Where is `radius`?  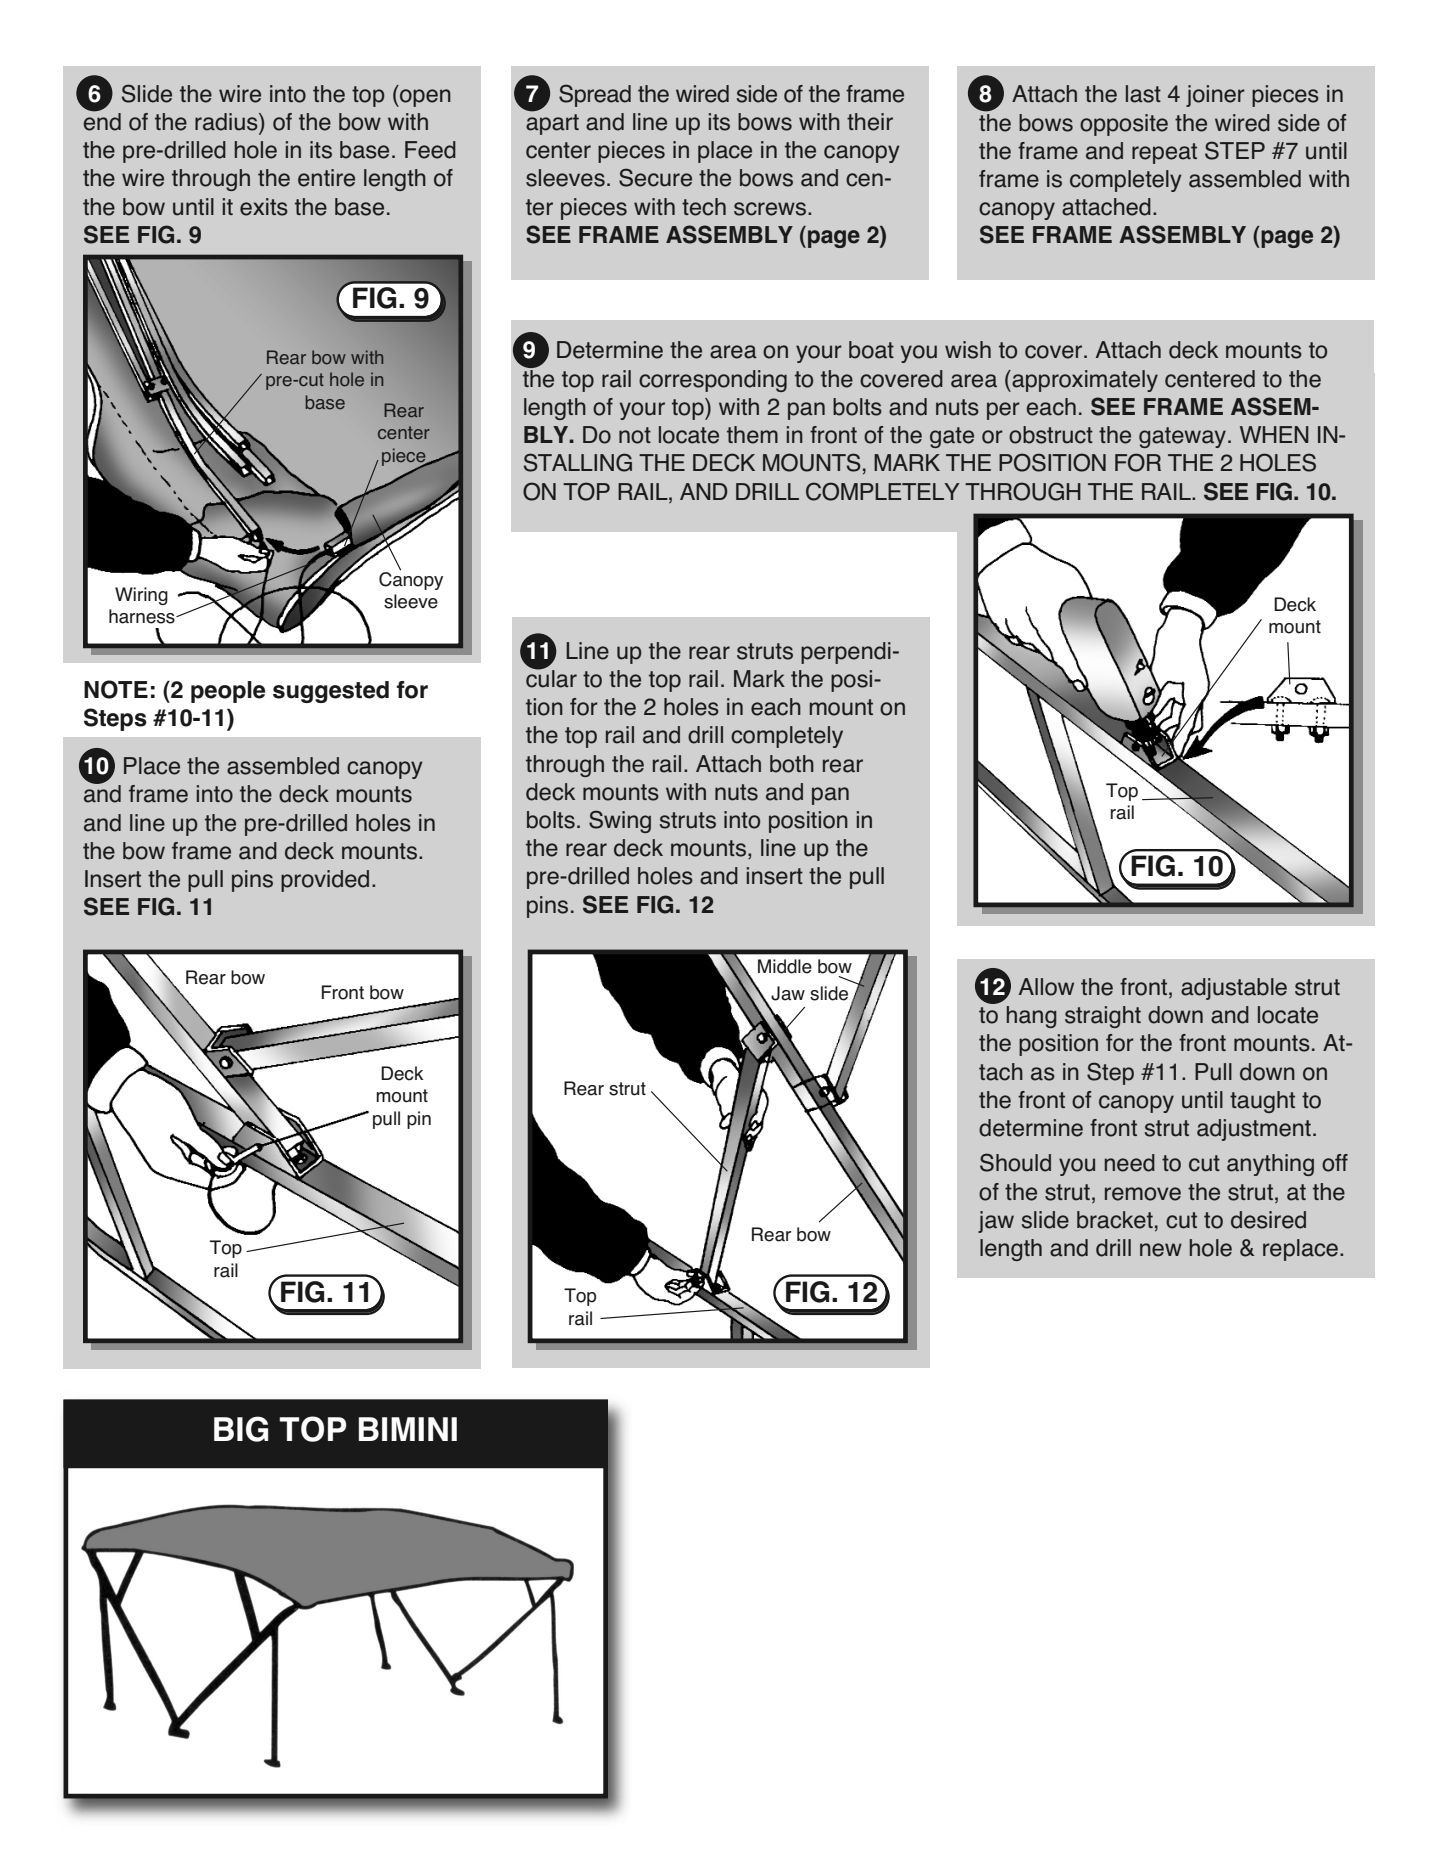
radius is located at coordinates (227, 122).
